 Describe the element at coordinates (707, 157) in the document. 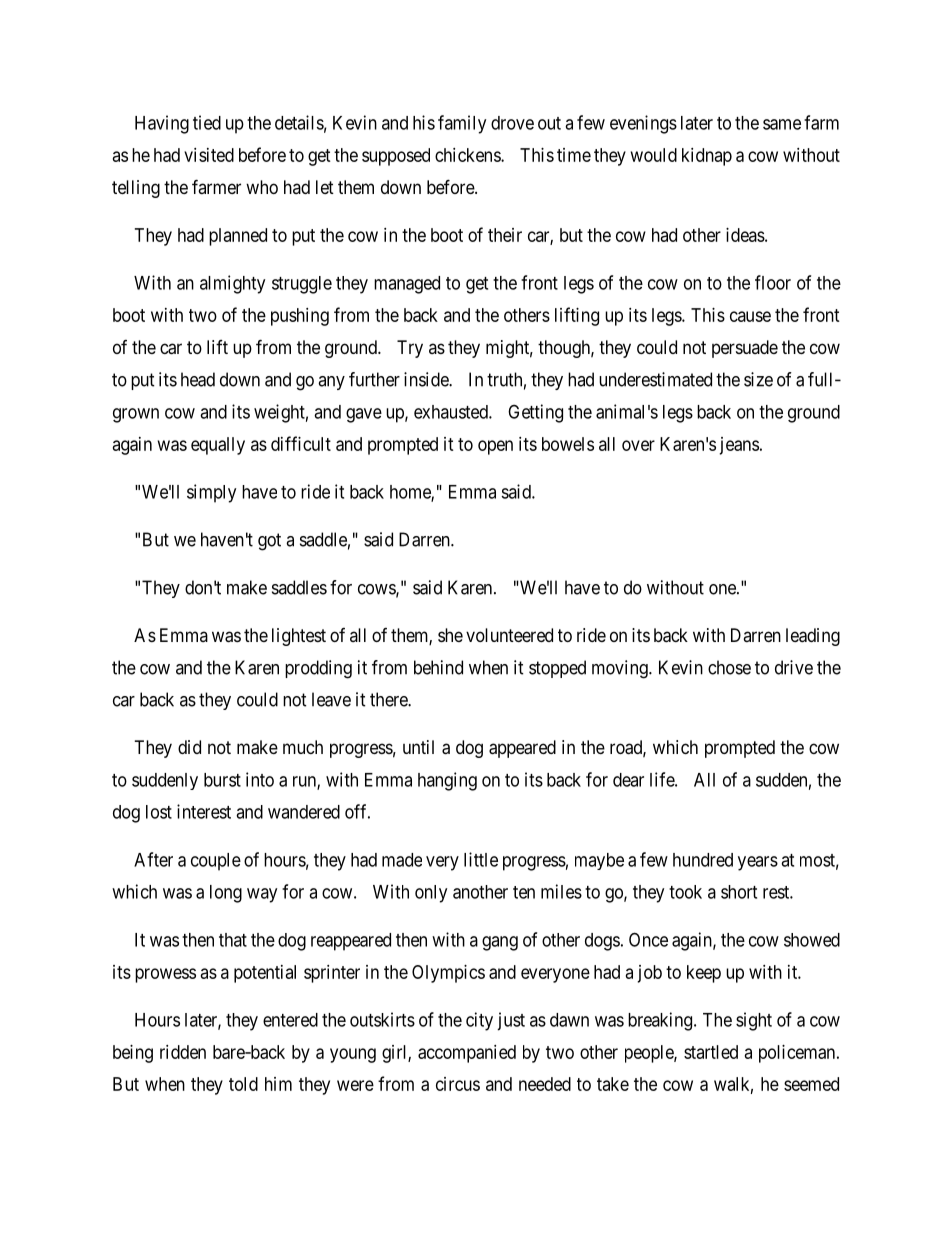

I see `kidnap` at that location.
